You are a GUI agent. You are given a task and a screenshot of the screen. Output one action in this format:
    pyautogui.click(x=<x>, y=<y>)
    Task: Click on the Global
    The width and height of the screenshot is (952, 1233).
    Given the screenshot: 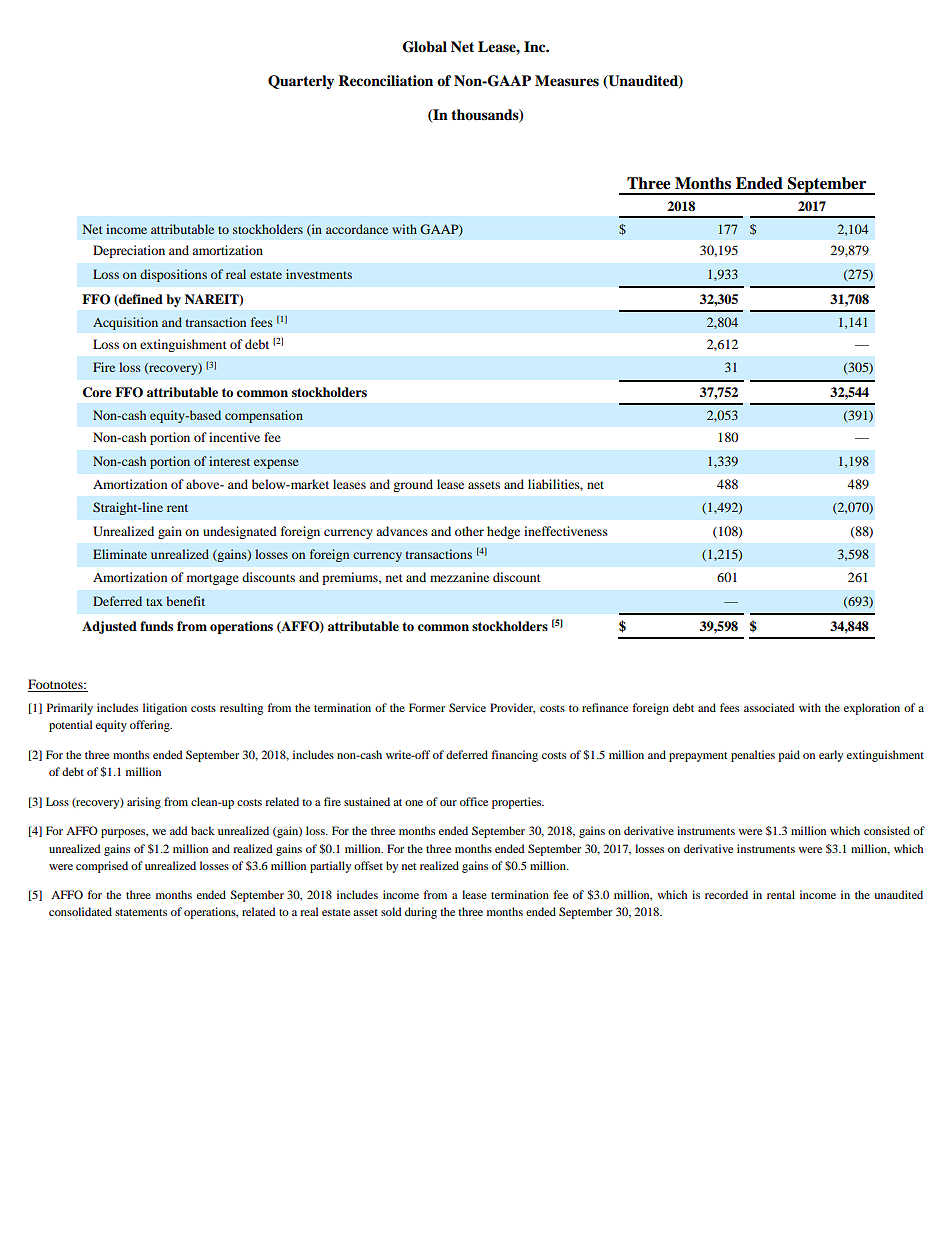 What is the action you would take?
    pyautogui.click(x=425, y=47)
